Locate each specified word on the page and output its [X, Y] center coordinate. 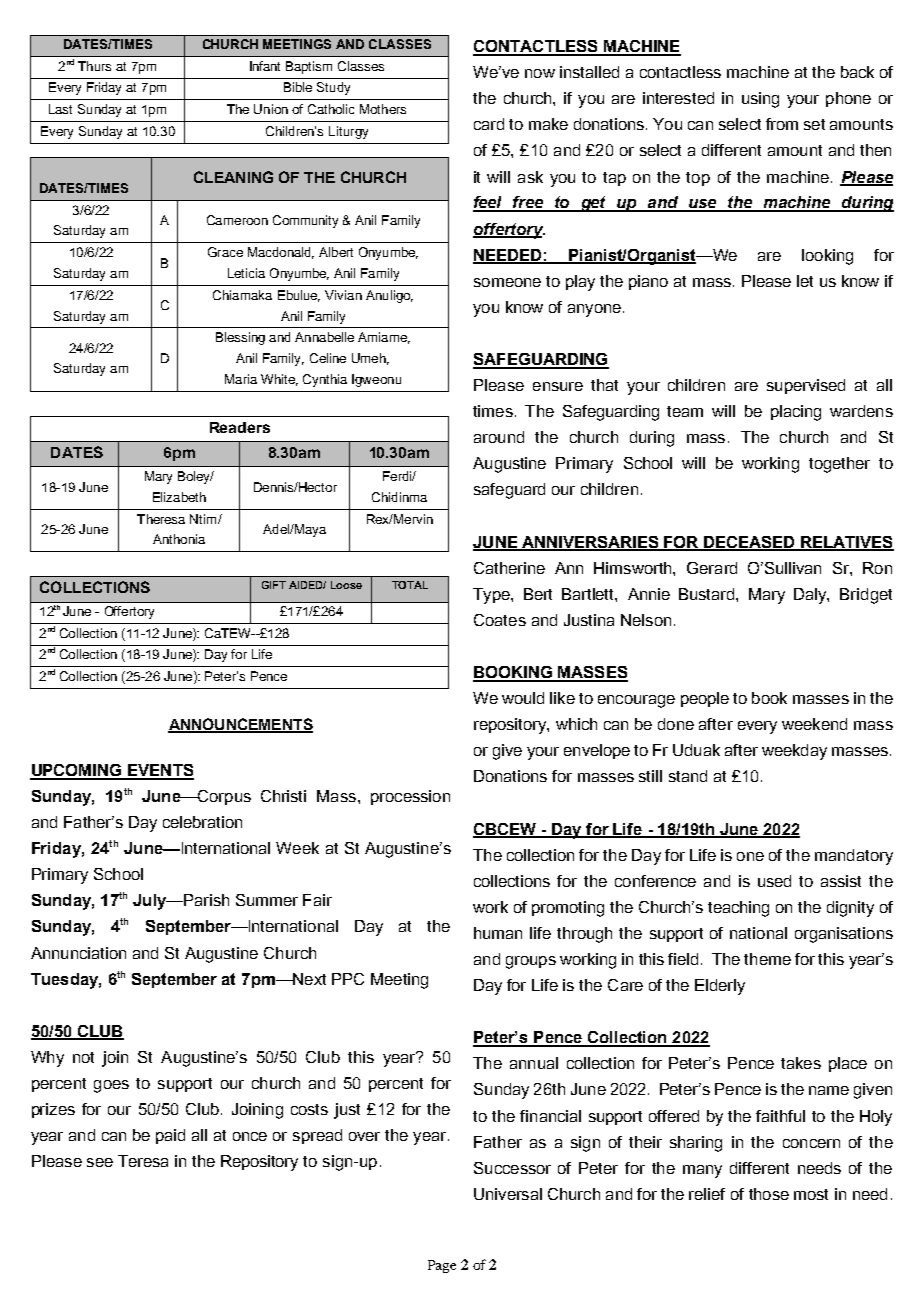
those [769, 1194]
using [760, 100]
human [498, 933]
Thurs [94, 66]
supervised [806, 386]
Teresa [143, 1161]
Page [442, 1266]
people [705, 699]
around [499, 437]
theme [767, 959]
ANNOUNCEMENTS [240, 725]
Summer [267, 900]
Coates [500, 620]
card [489, 124]
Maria [241, 379]
